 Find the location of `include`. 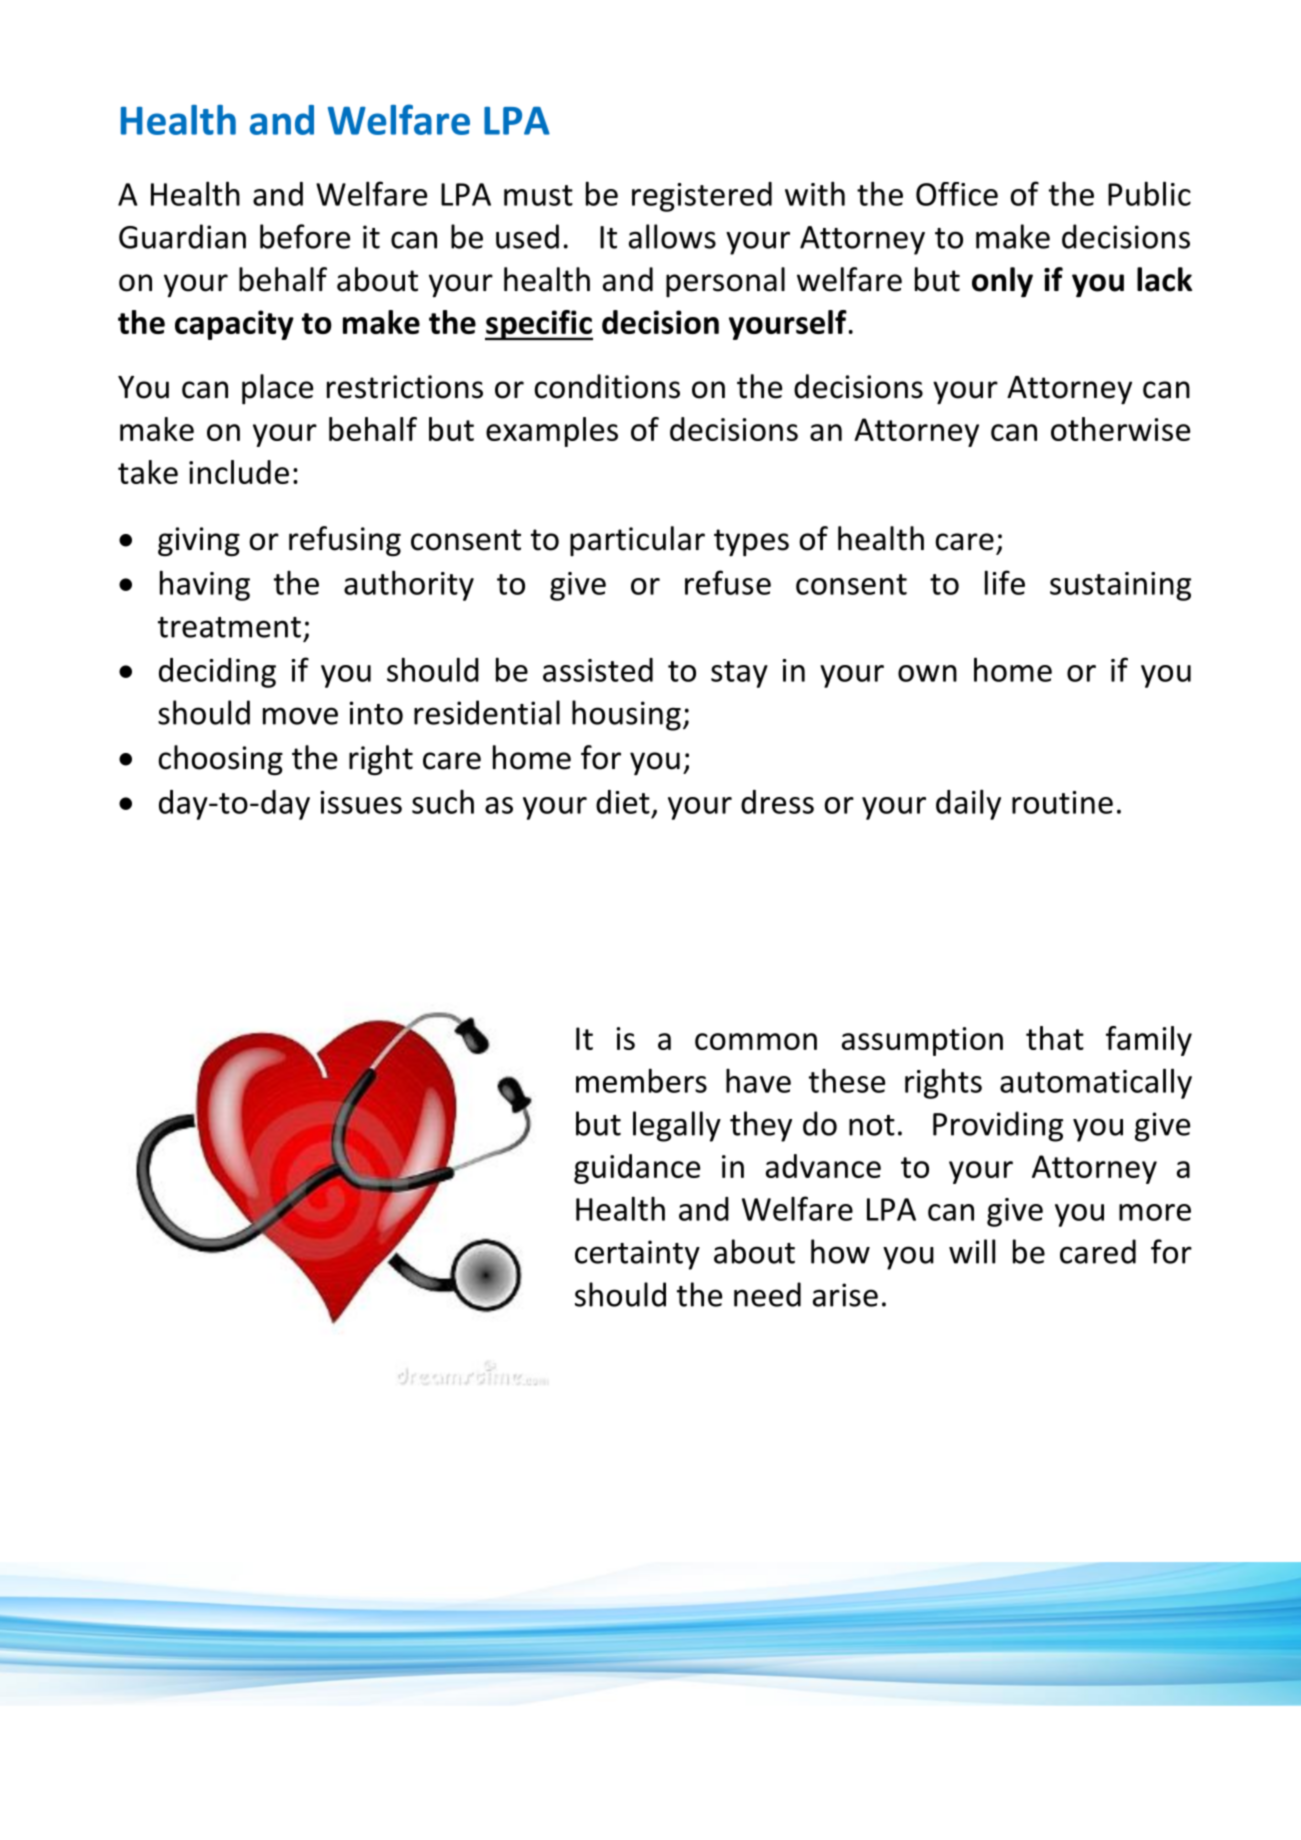

include is located at coordinates (239, 472).
